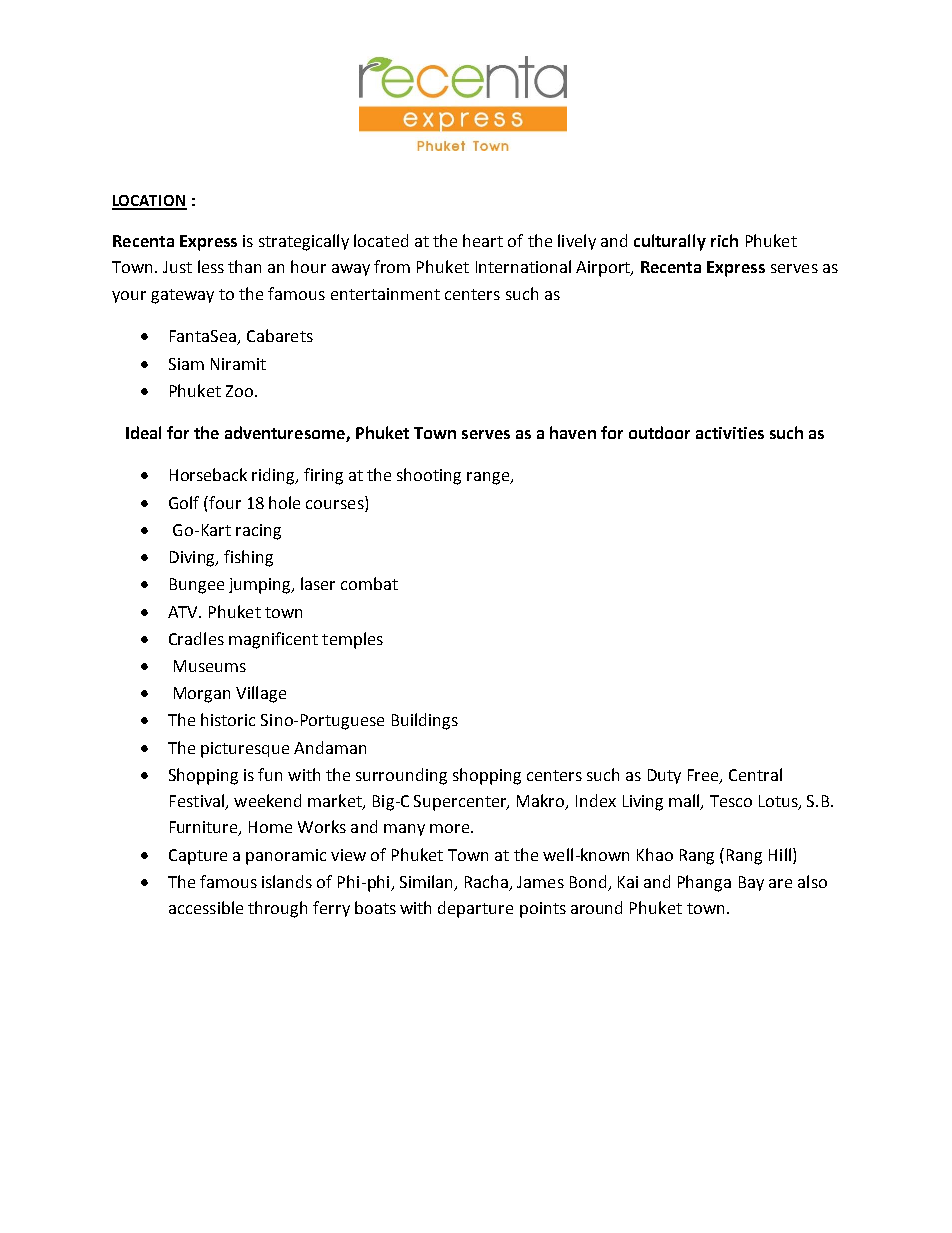 This screenshot has width=952, height=1233. I want to click on LOCATION, so click(149, 202).
